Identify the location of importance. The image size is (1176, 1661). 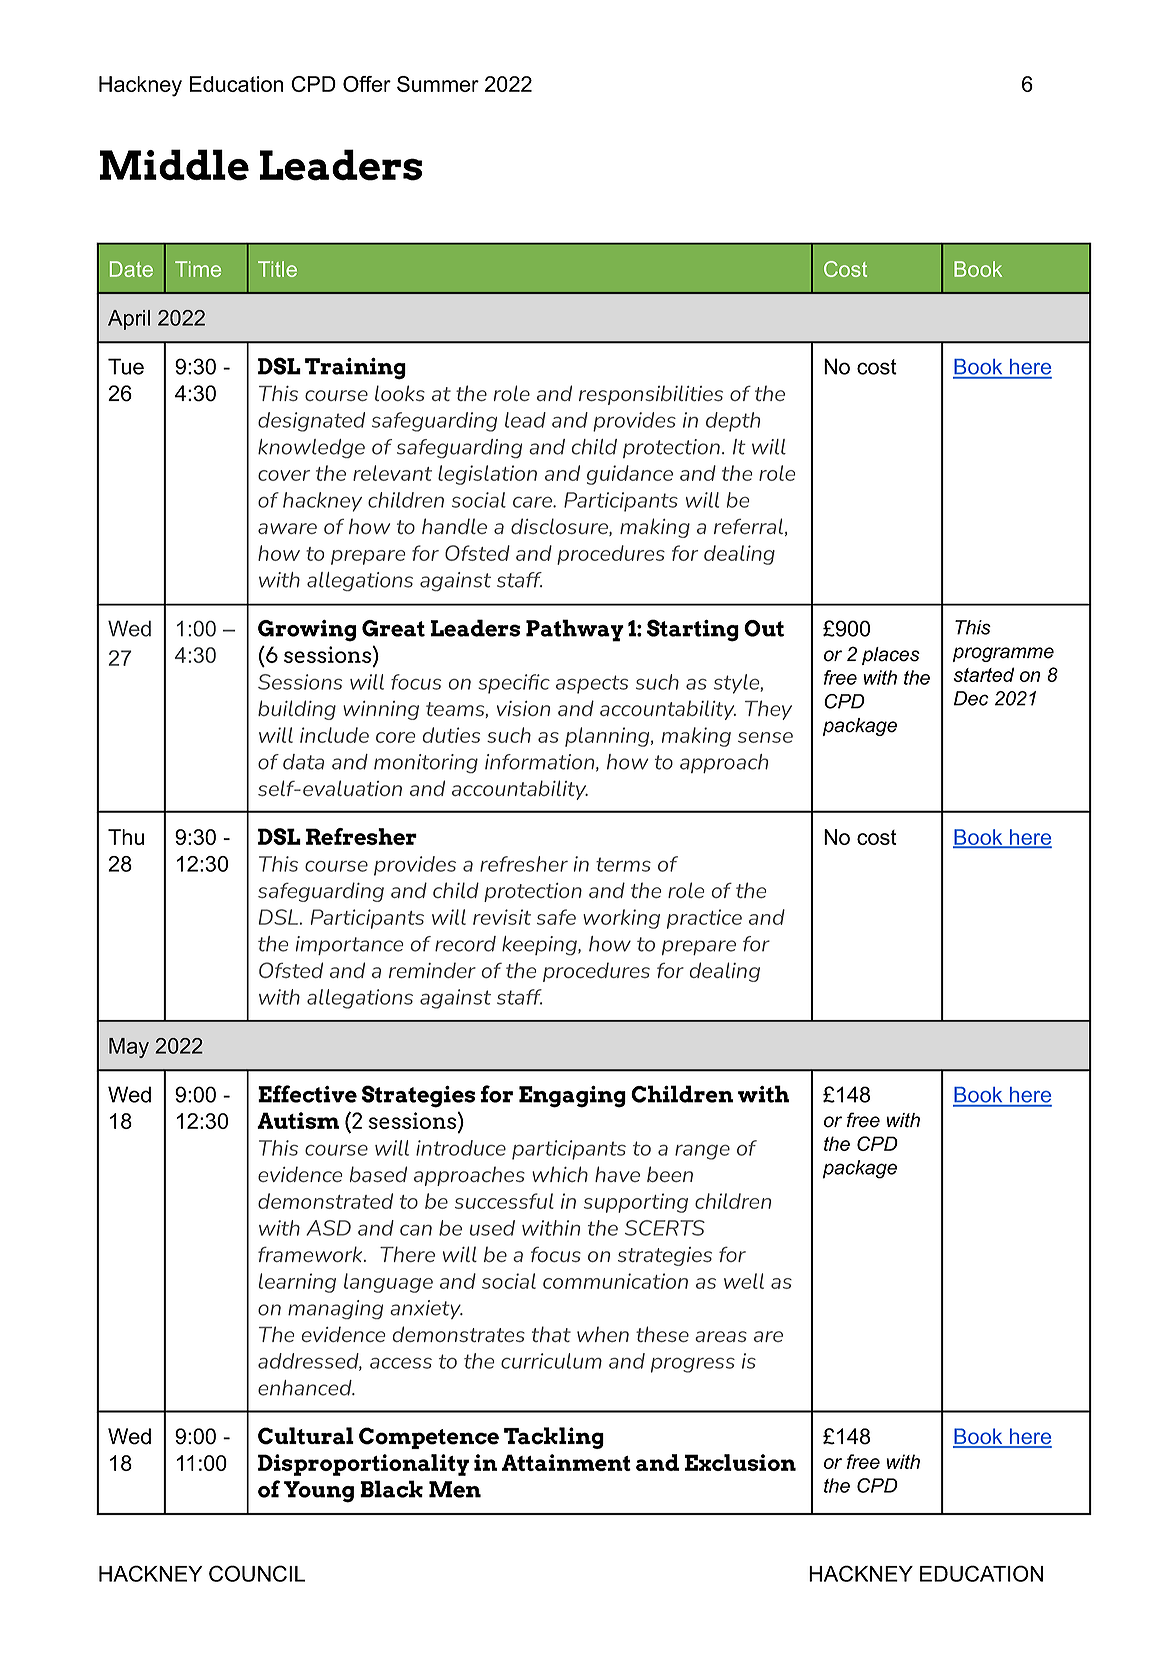
(349, 945).
